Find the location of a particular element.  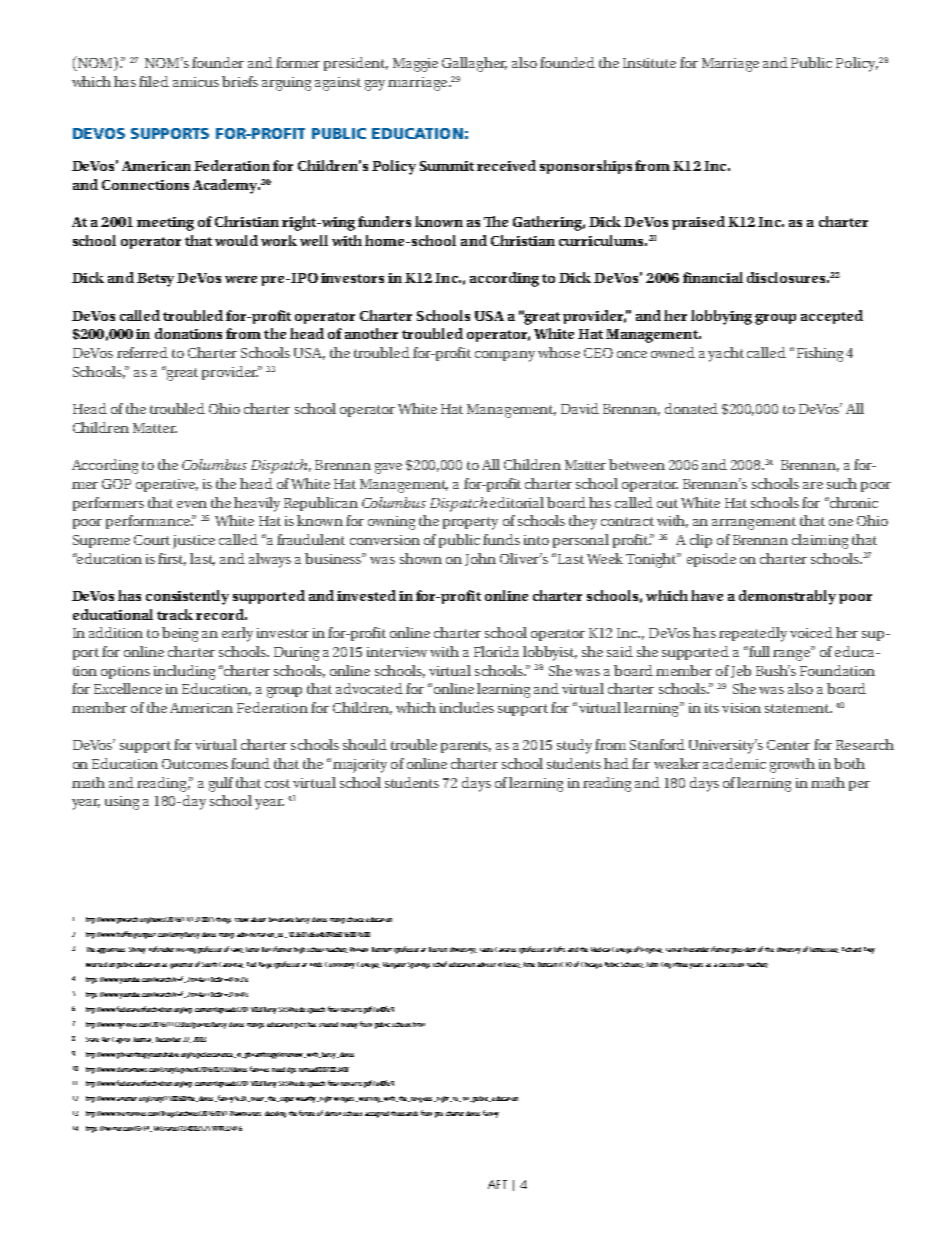

repeatedly is located at coordinates (753, 634).
